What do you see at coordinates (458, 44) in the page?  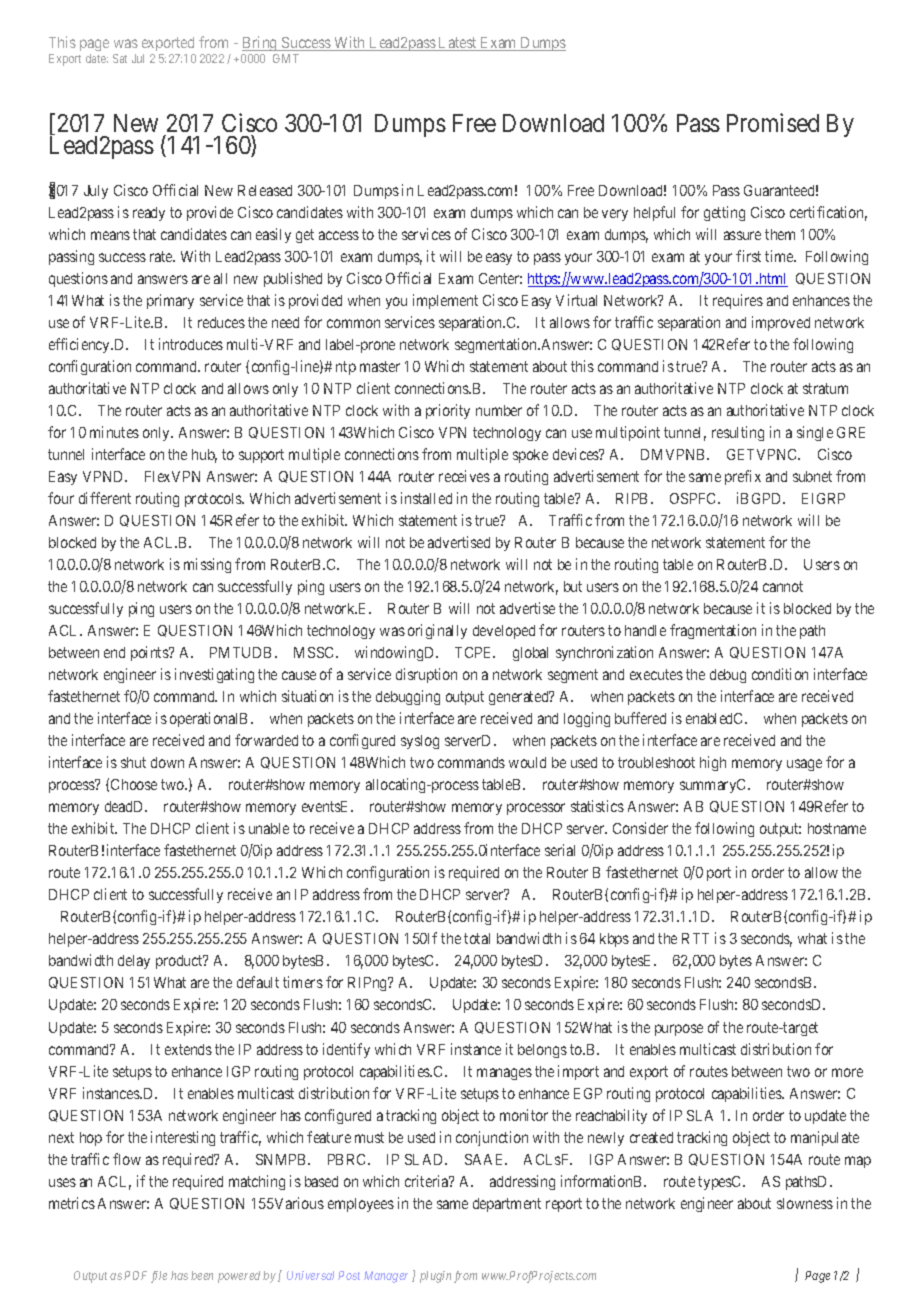 I see `Latest` at bounding box center [458, 44].
